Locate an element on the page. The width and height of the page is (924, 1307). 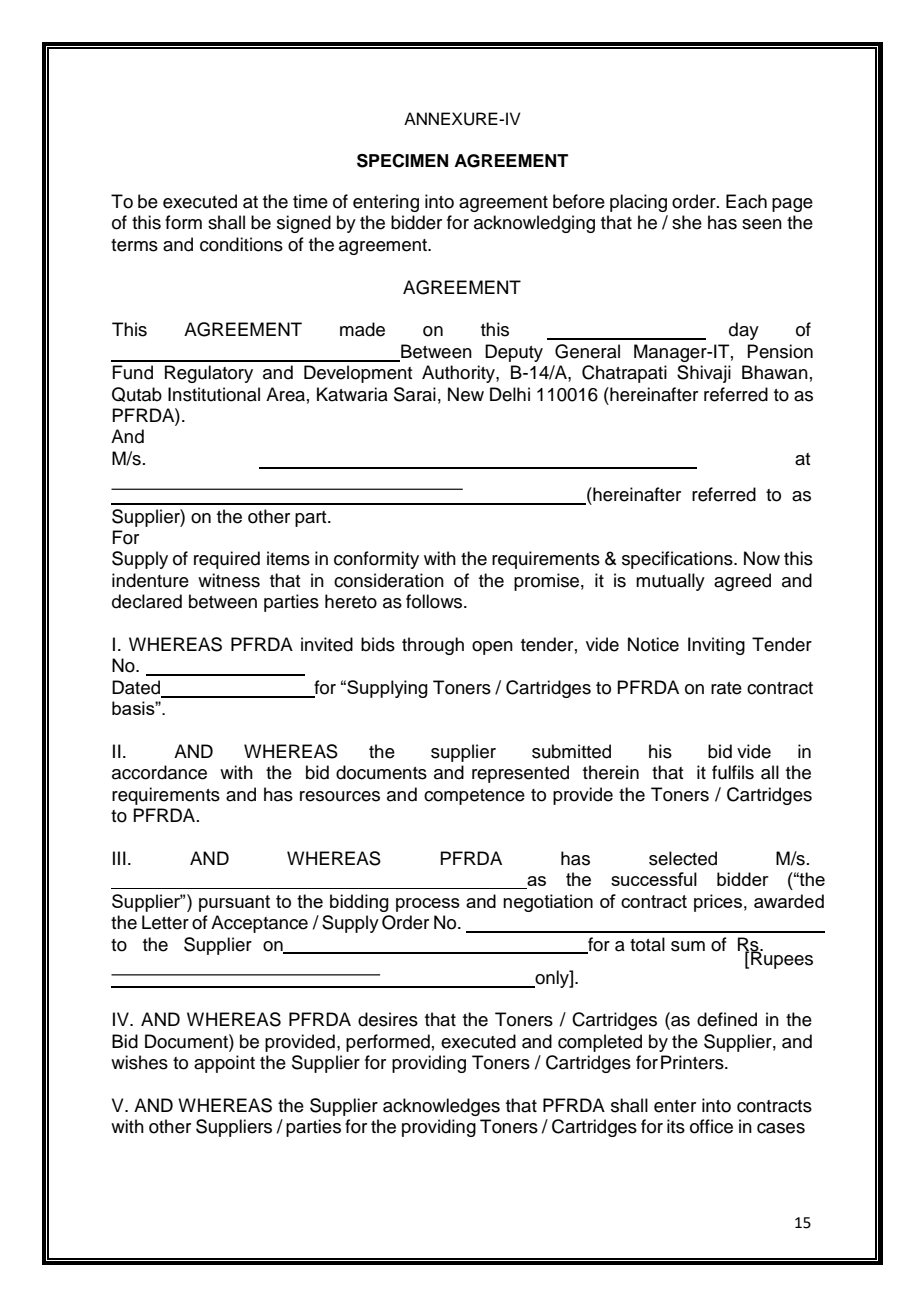
SPECIMEN is located at coordinates (402, 161).
